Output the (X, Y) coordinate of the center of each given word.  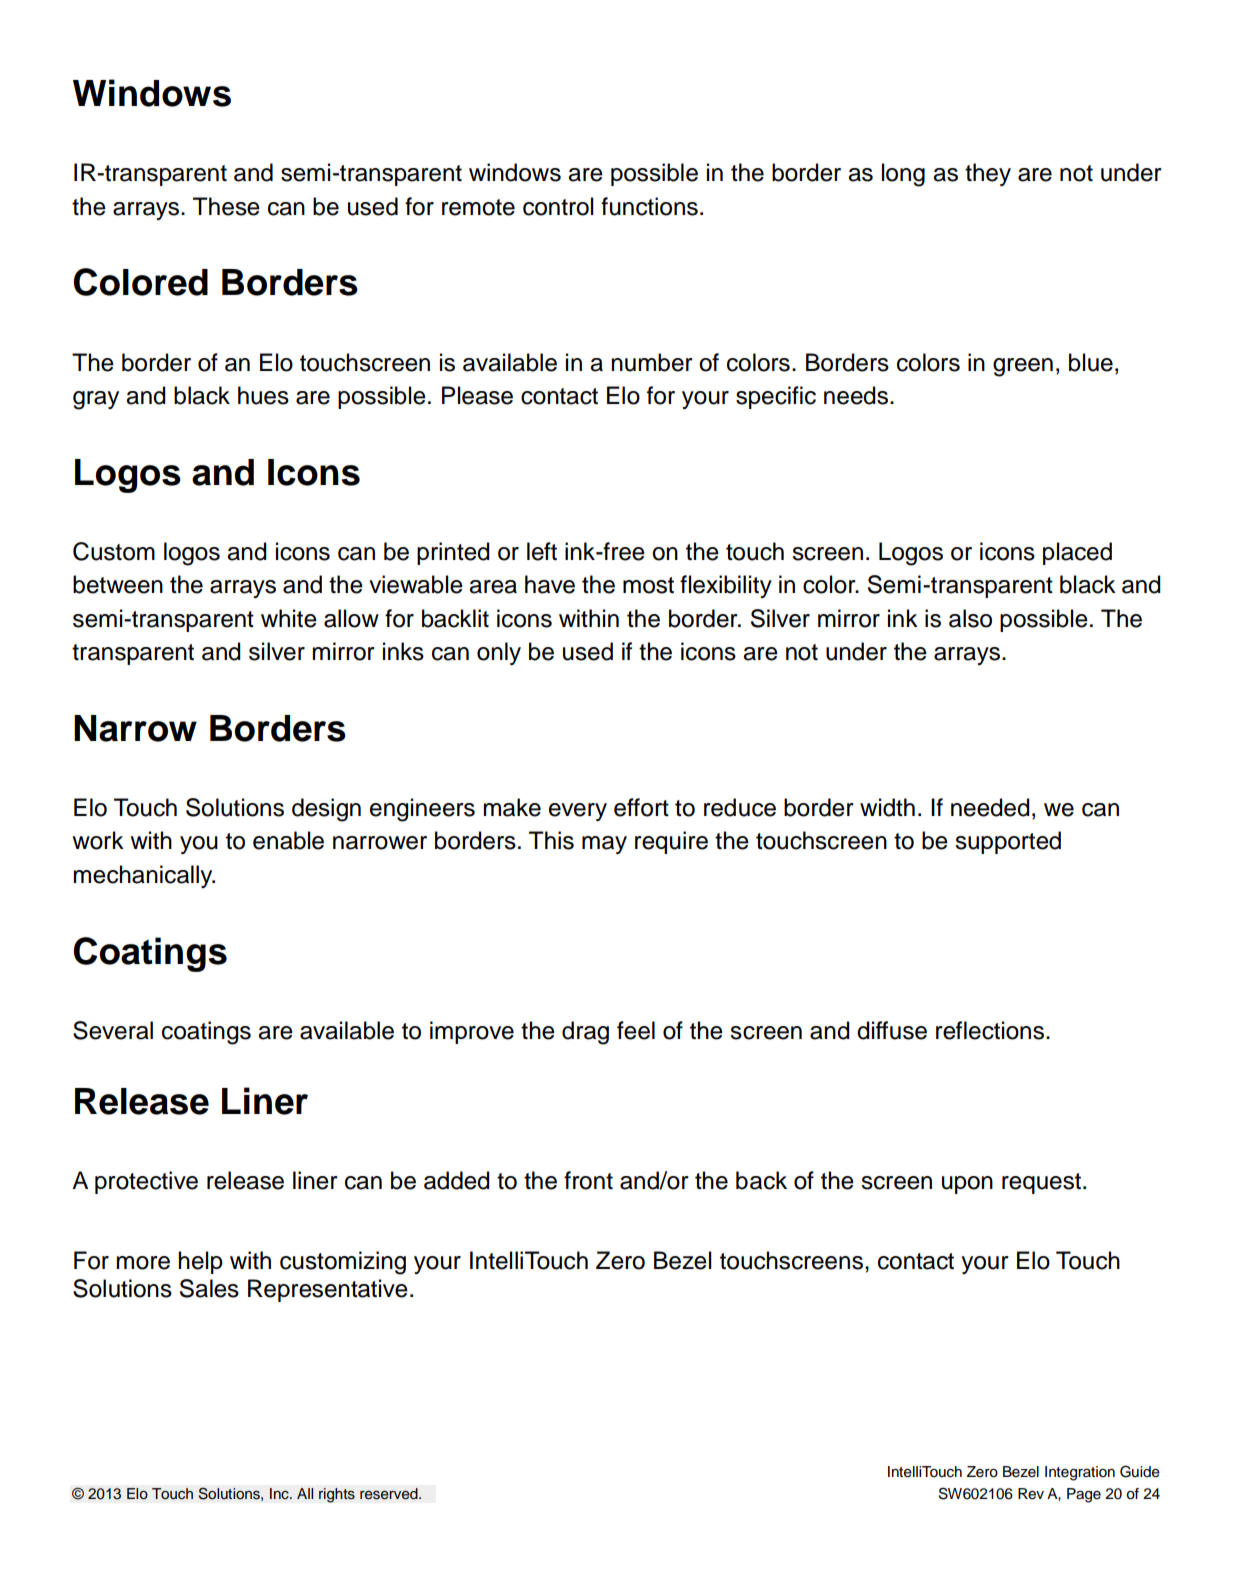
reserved (390, 1494)
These (226, 206)
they (988, 174)
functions (649, 206)
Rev (1031, 1494)
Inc (280, 1494)
